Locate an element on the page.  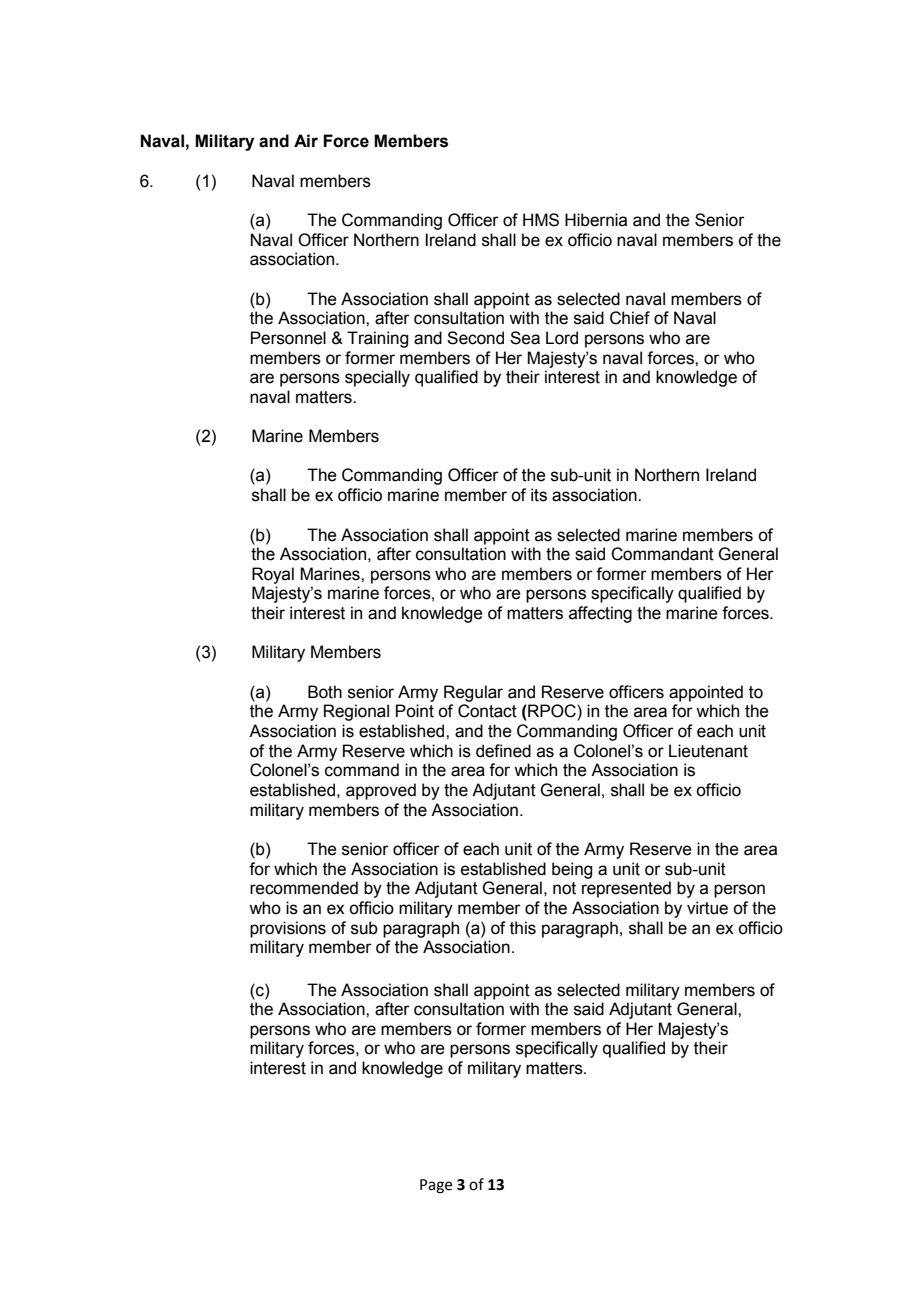
HMS is located at coordinates (541, 220).
